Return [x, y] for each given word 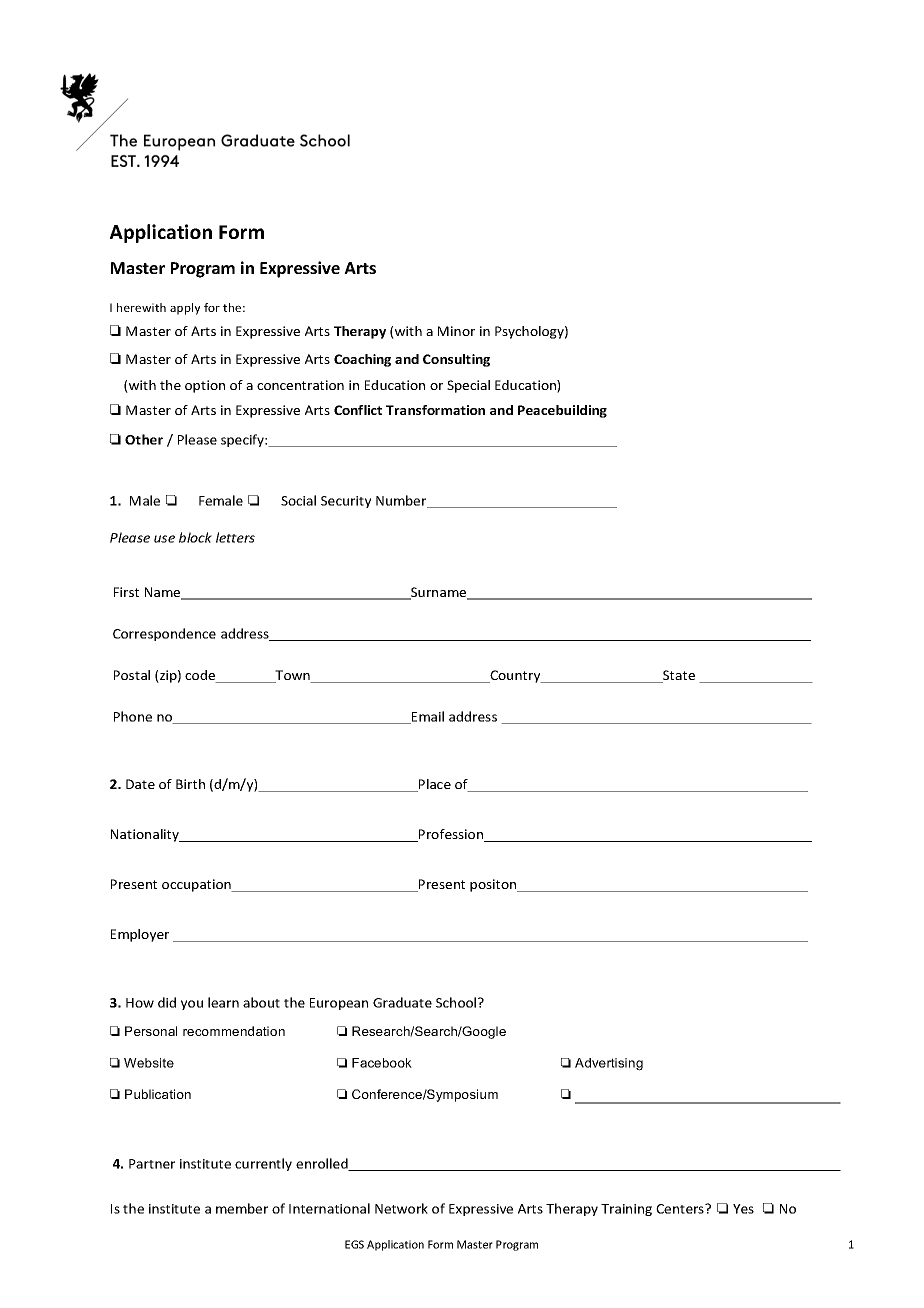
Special [468, 386]
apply [185, 309]
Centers [681, 1209]
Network [401, 1208]
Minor [456, 331]
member [242, 1208]
